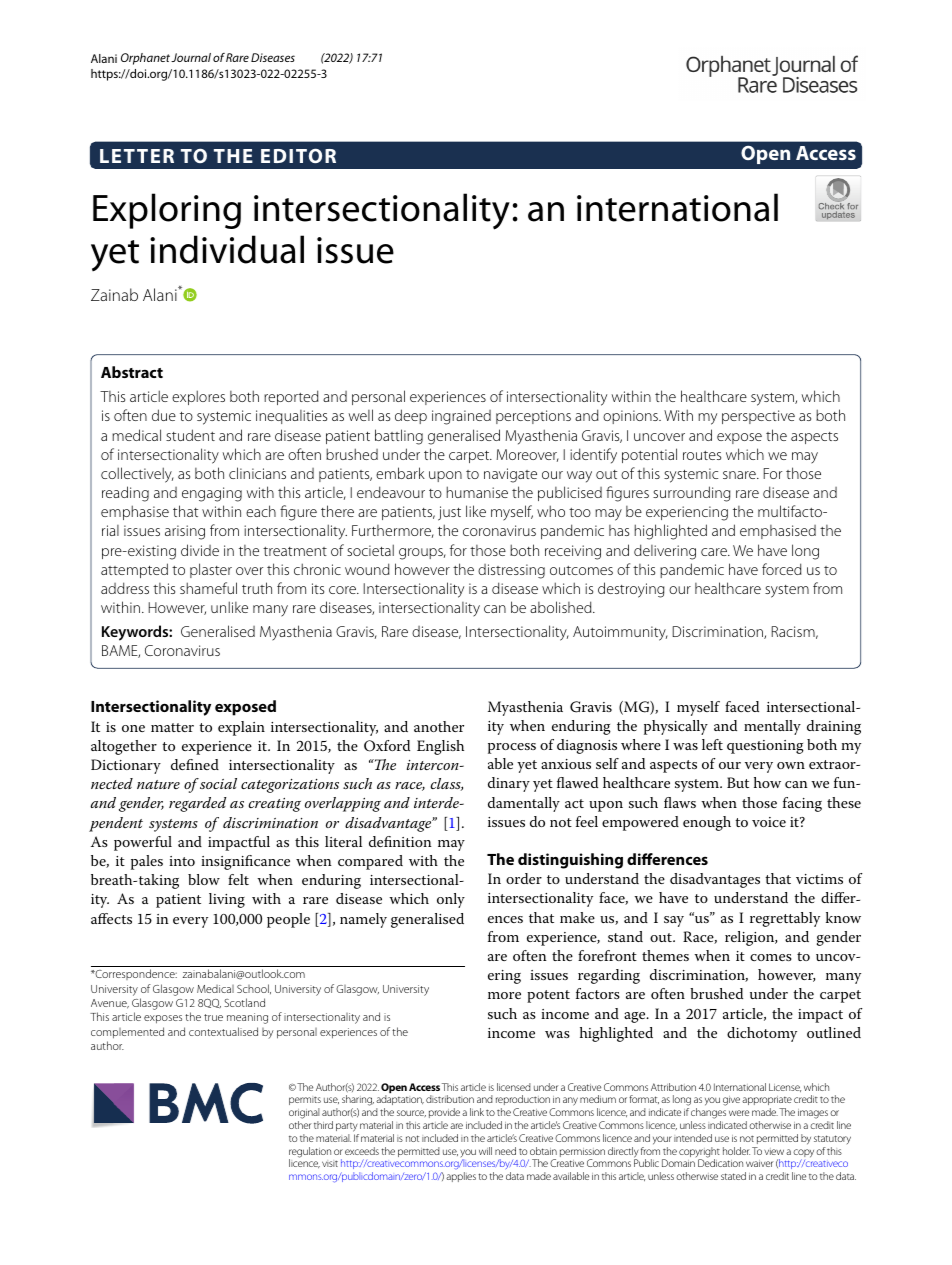 The height and width of the page is (1265, 952). What do you see at coordinates (461, 417) in the page?
I see `ingrained` at bounding box center [461, 417].
